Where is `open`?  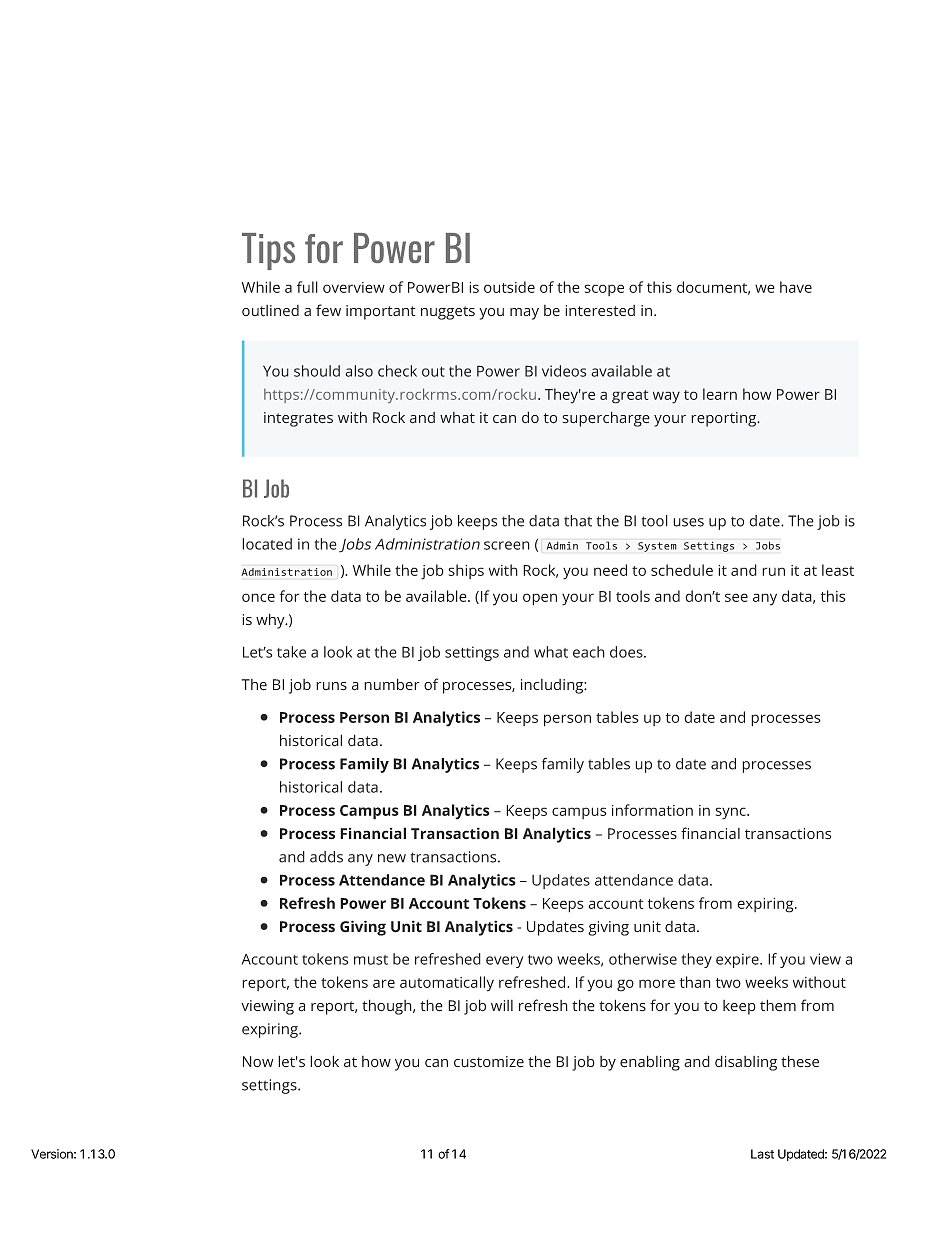
open is located at coordinates (540, 599).
